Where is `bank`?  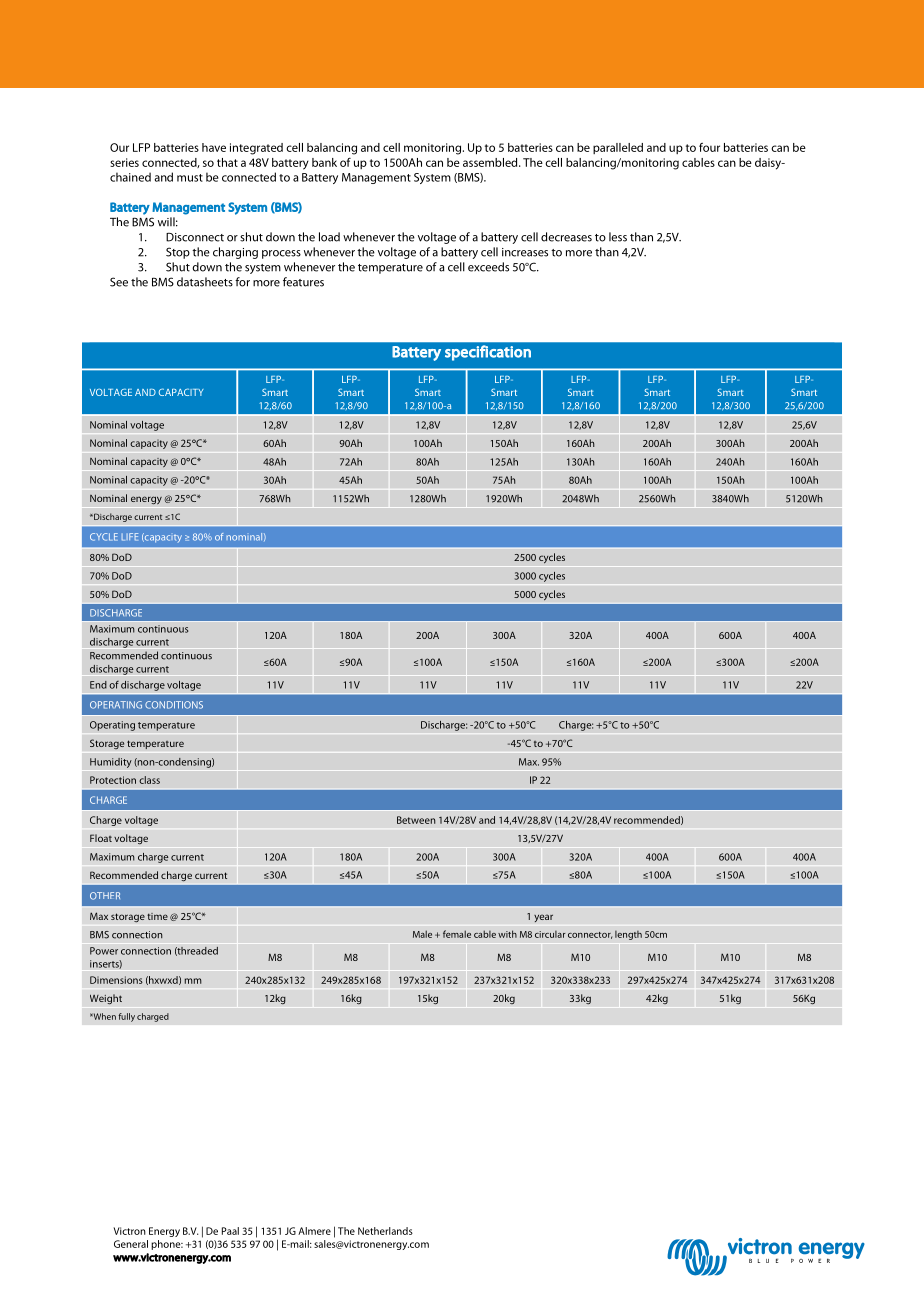 bank is located at coordinates (324, 162).
